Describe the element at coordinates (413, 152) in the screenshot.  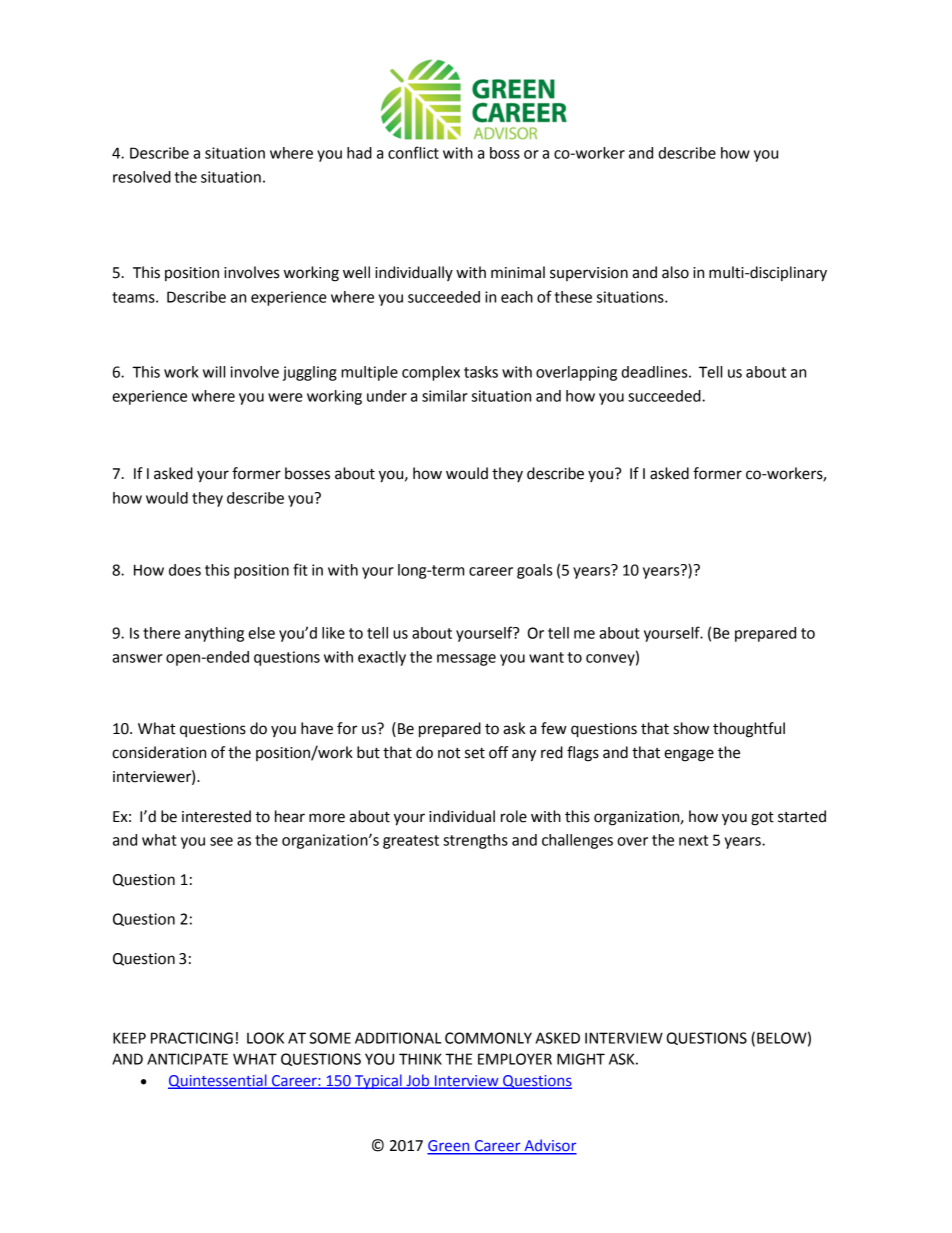
I see `conflict` at that location.
